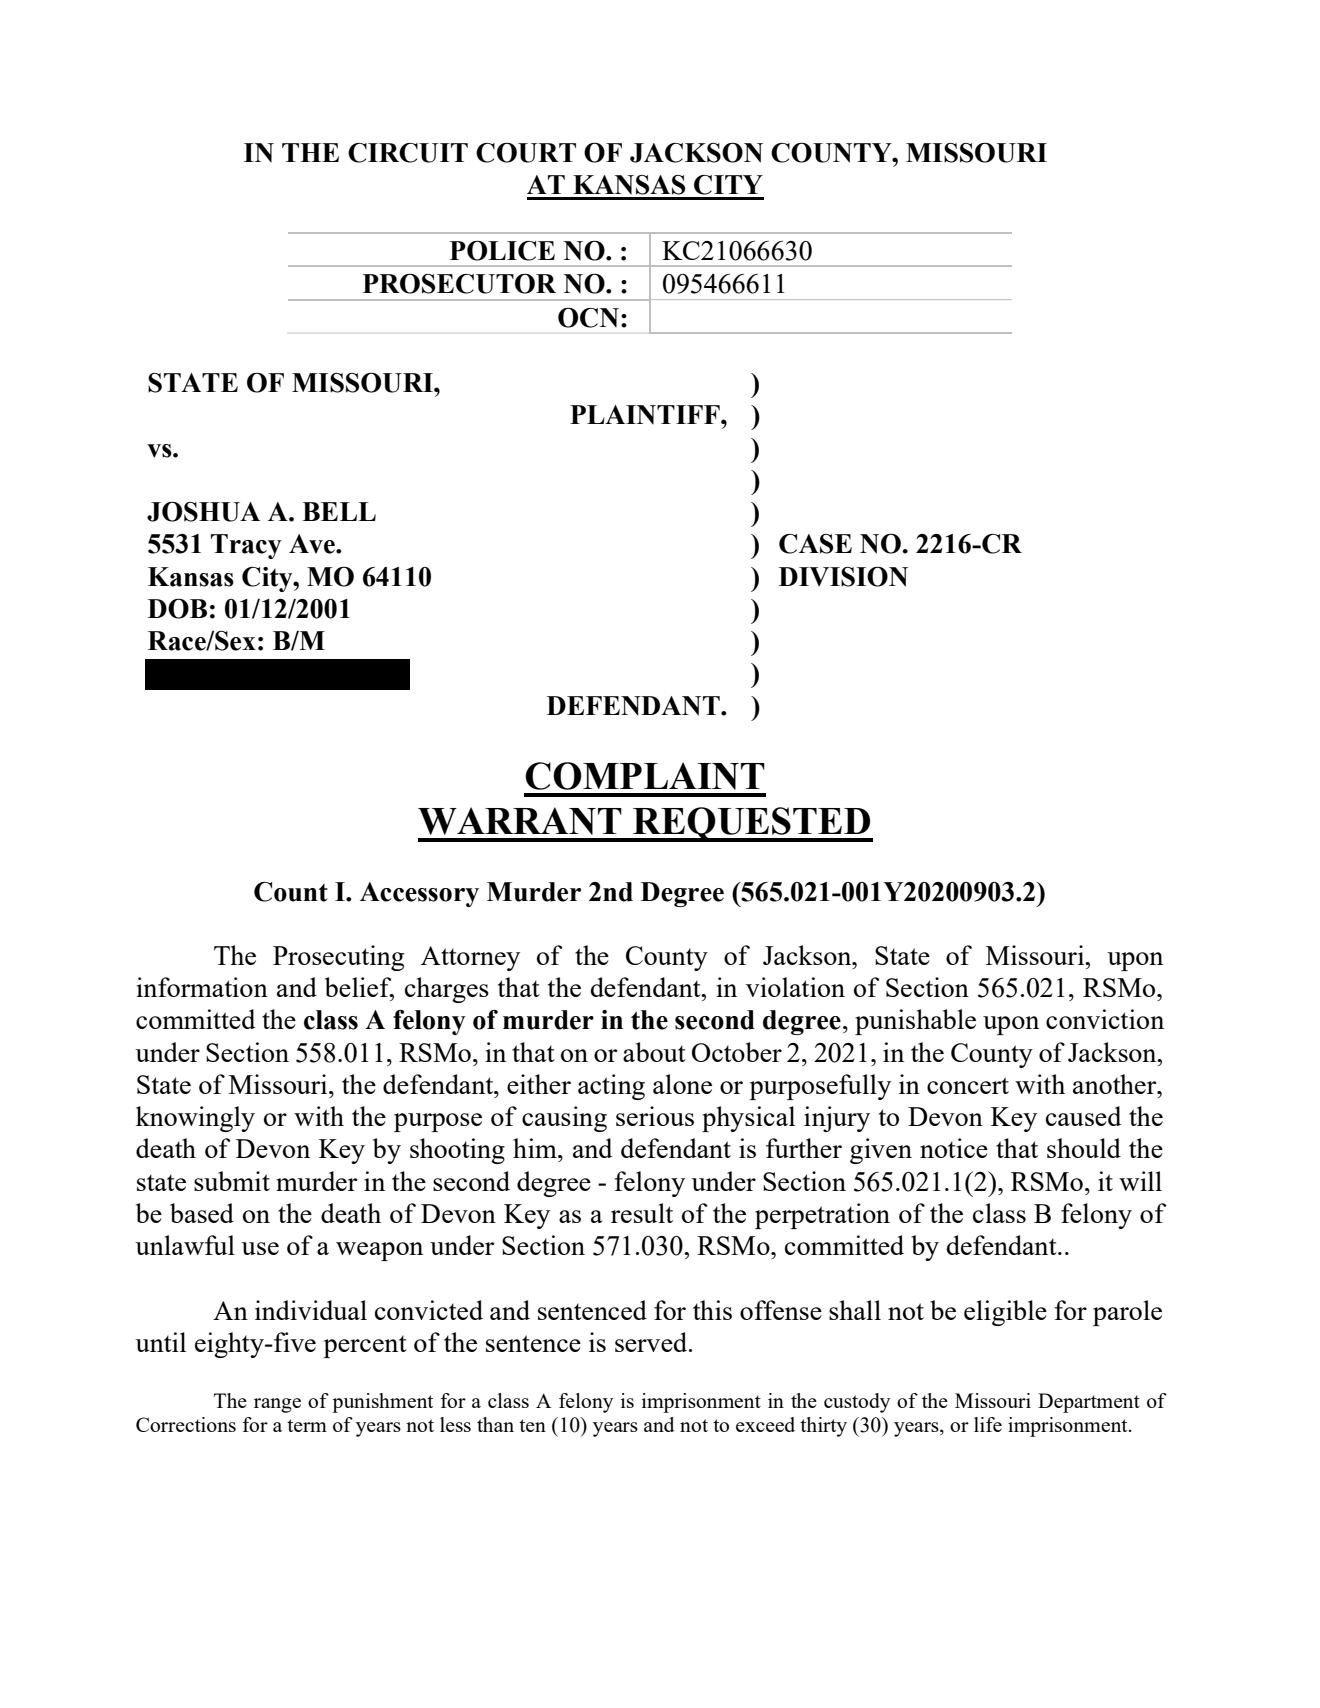 This page has height=1708, width=1320. I want to click on conviction, so click(1105, 1019).
